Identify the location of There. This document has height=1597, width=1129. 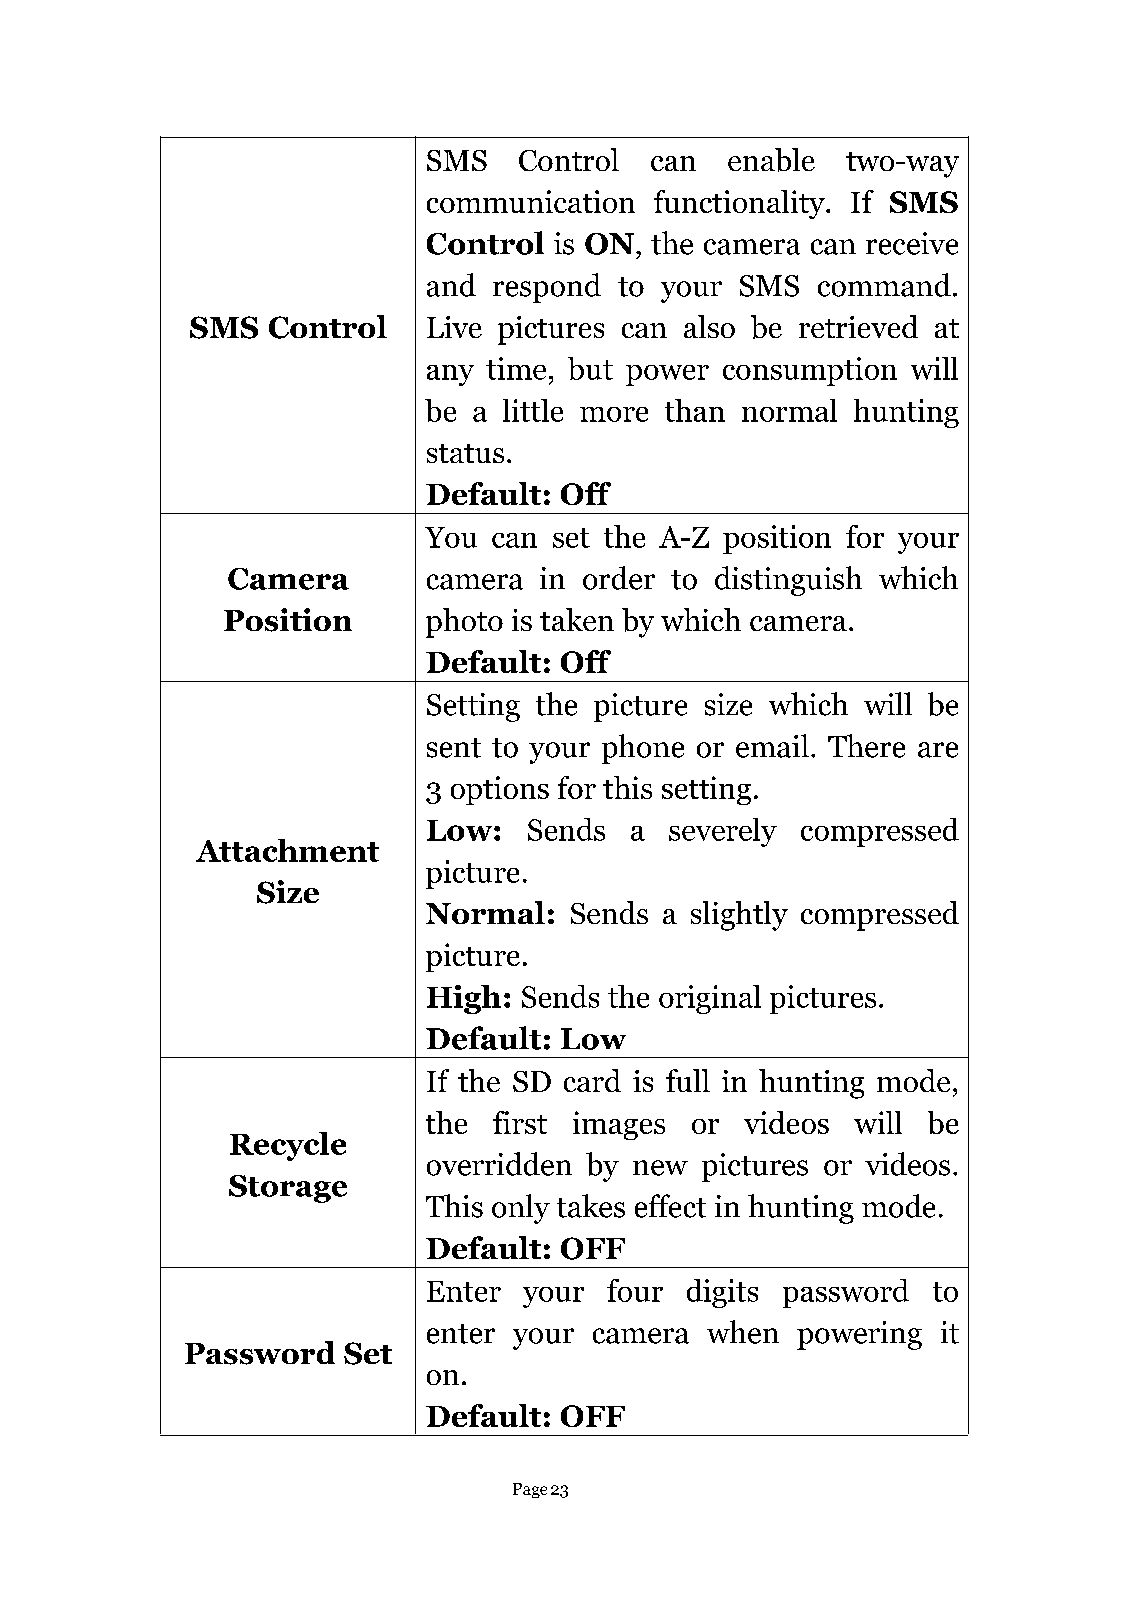
(866, 746).
